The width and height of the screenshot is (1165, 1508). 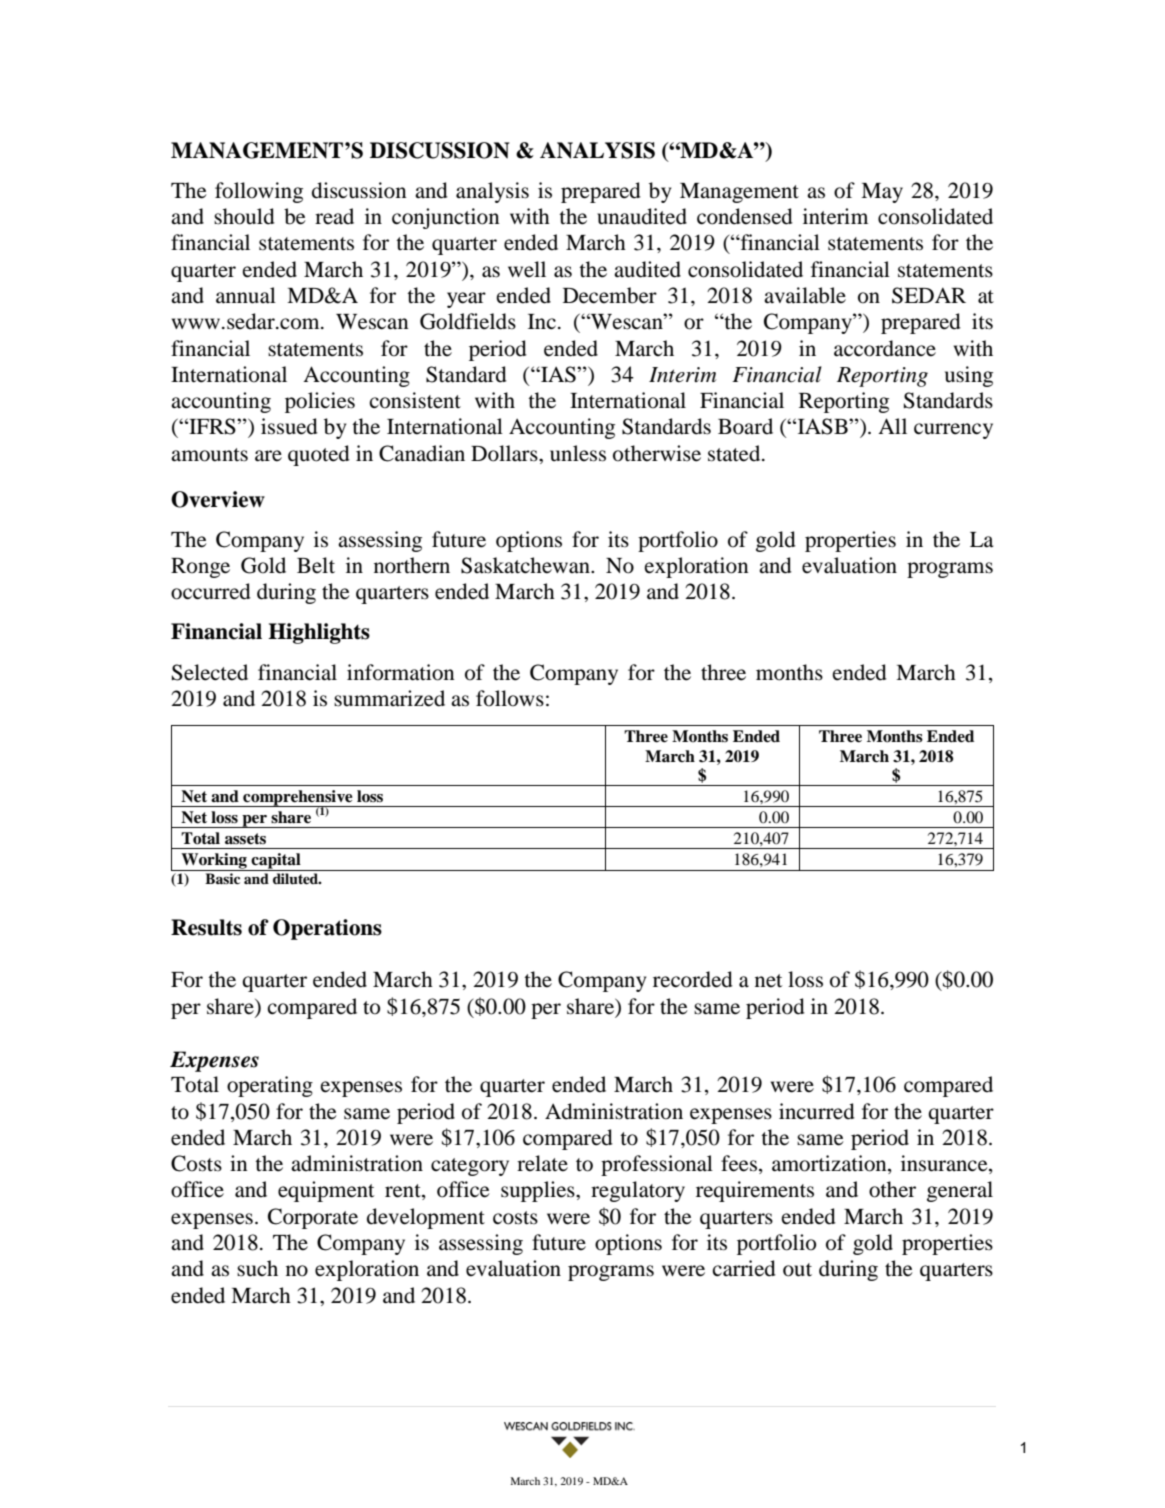 I want to click on quoted, so click(x=319, y=455).
